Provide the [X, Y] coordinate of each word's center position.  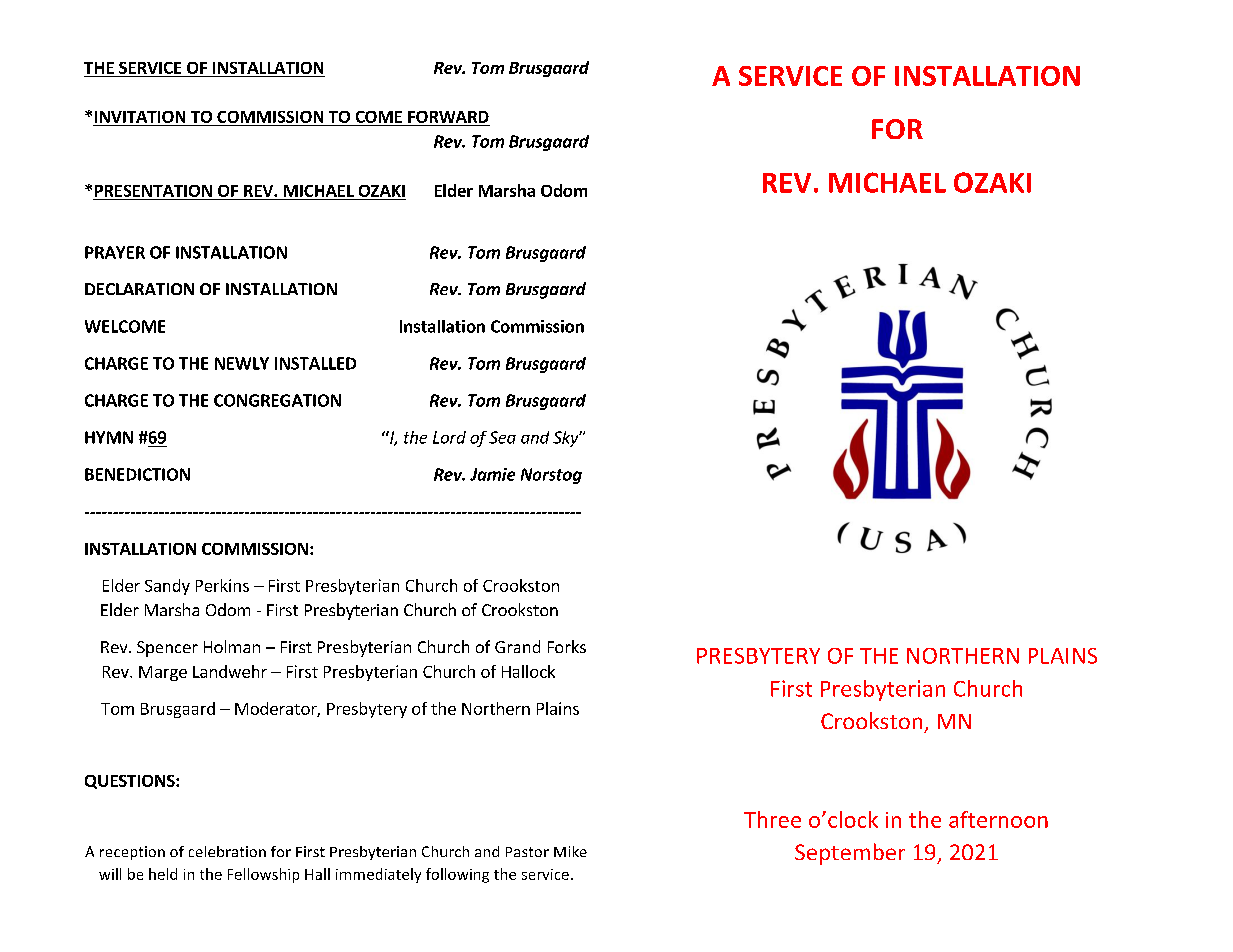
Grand [517, 646]
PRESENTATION [153, 191]
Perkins [222, 585]
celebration [227, 851]
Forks [567, 646]
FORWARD [448, 118]
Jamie [492, 474]
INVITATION [140, 118]
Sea [502, 437]
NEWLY [242, 363]
